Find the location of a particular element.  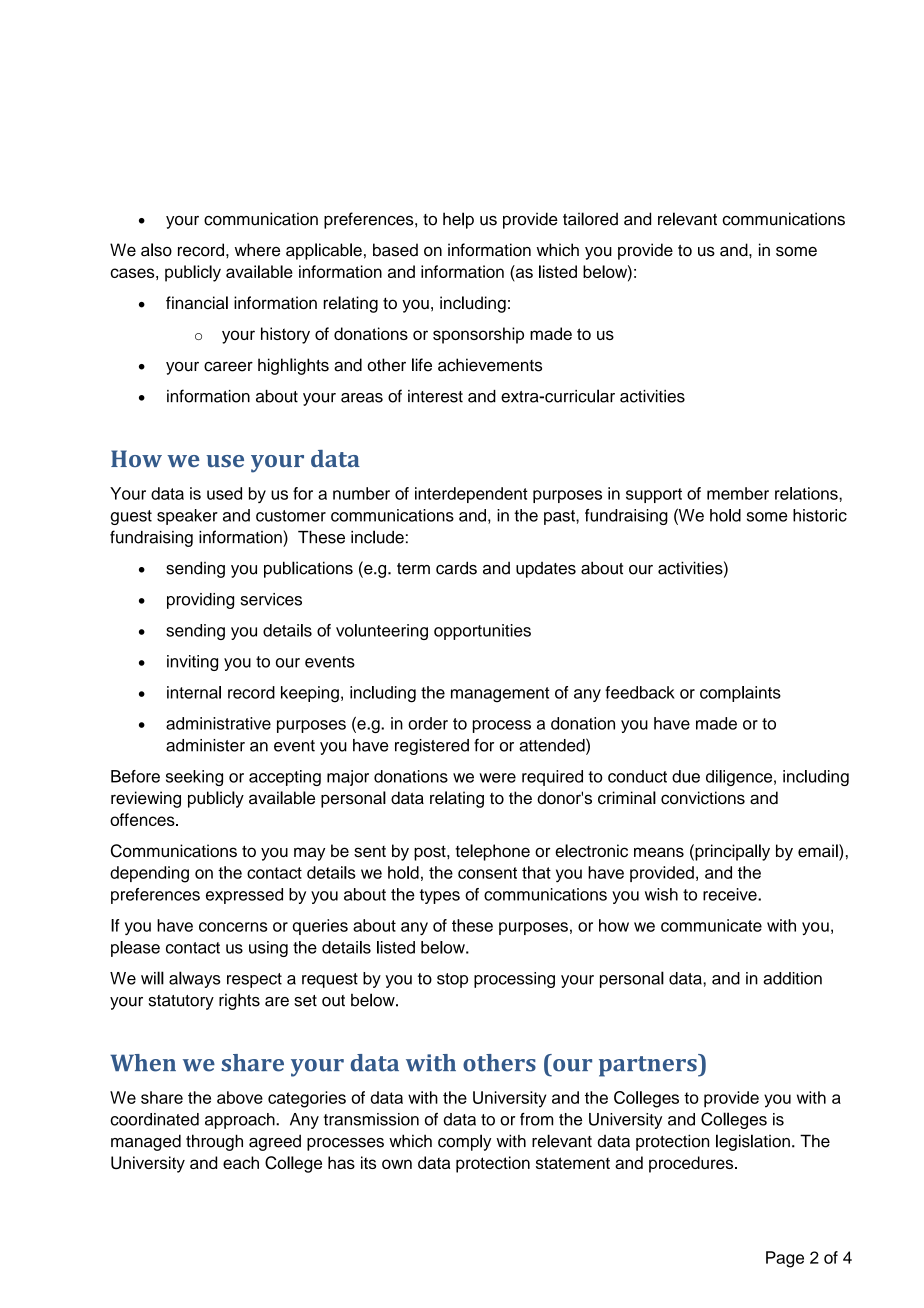

administer is located at coordinates (205, 745).
